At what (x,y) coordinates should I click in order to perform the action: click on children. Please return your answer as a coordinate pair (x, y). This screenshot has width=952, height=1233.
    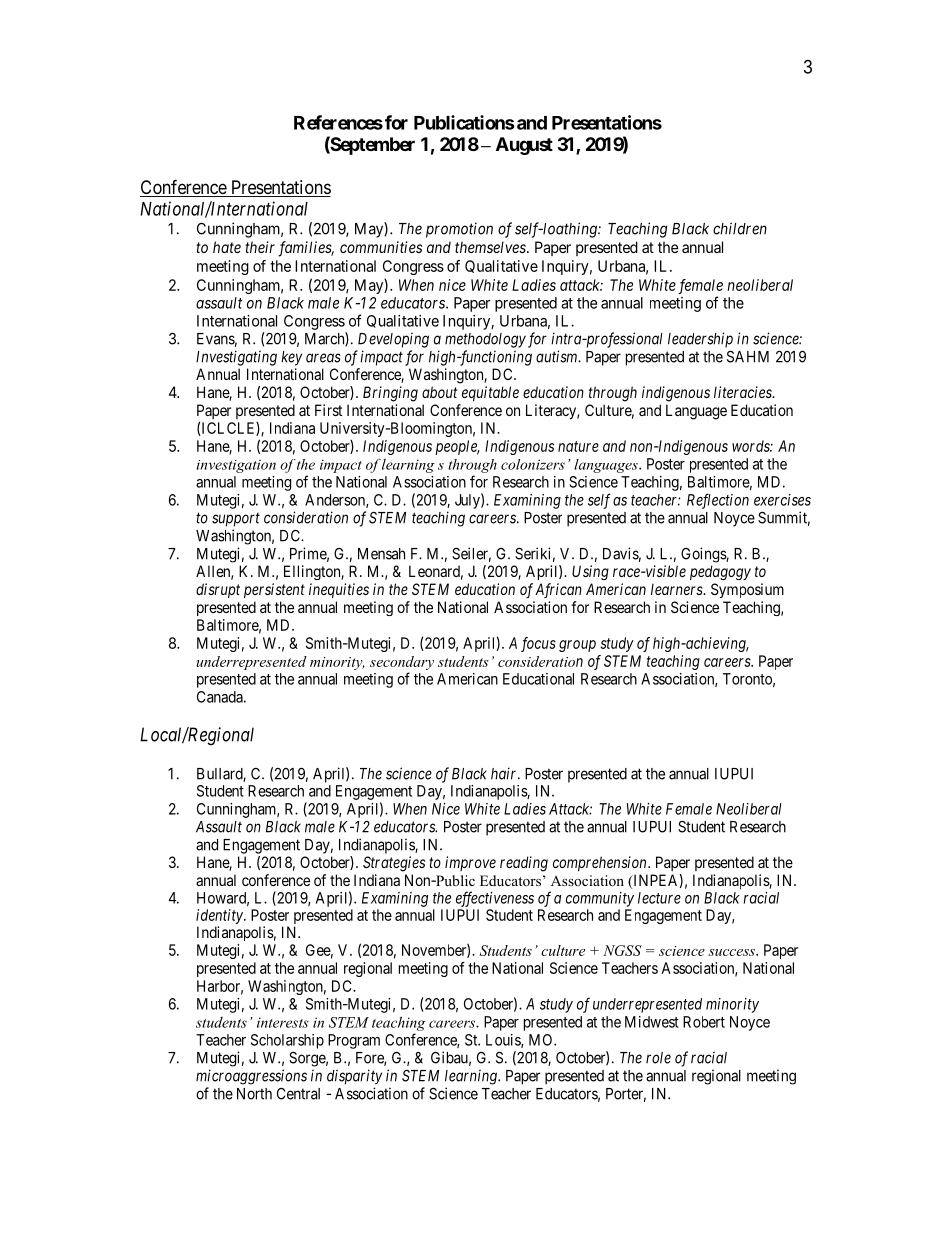
    Looking at the image, I should click on (740, 228).
